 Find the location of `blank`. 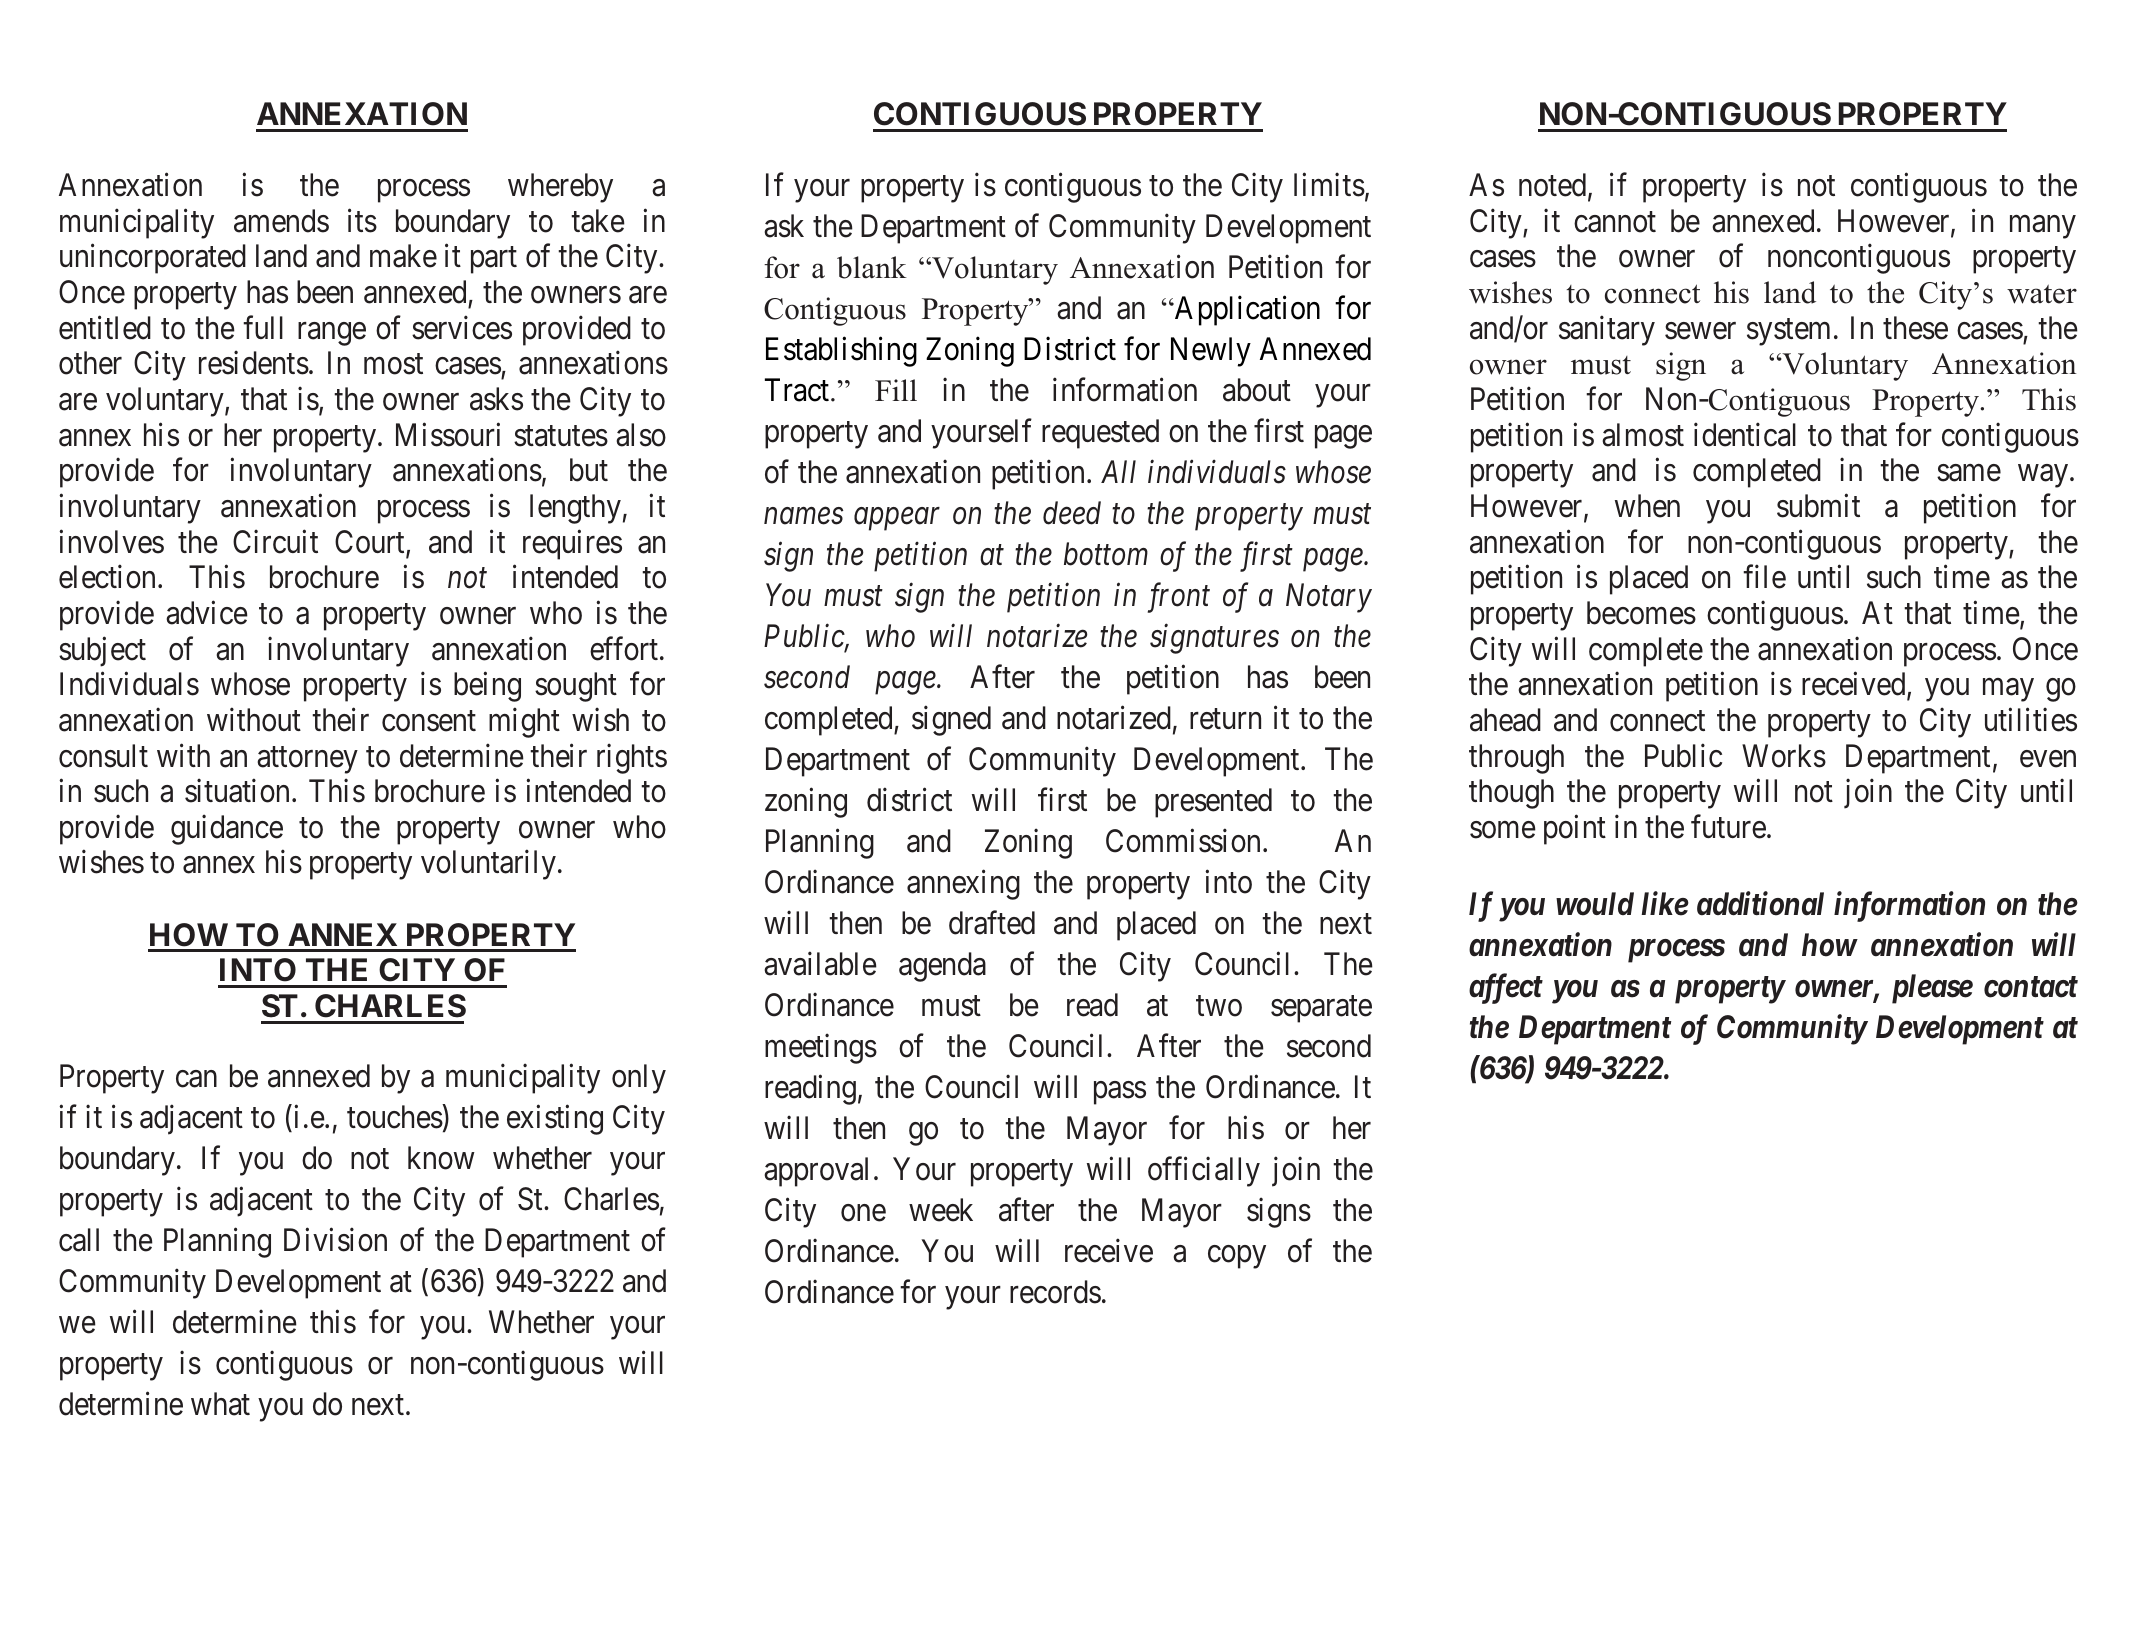

blank is located at coordinates (872, 267).
